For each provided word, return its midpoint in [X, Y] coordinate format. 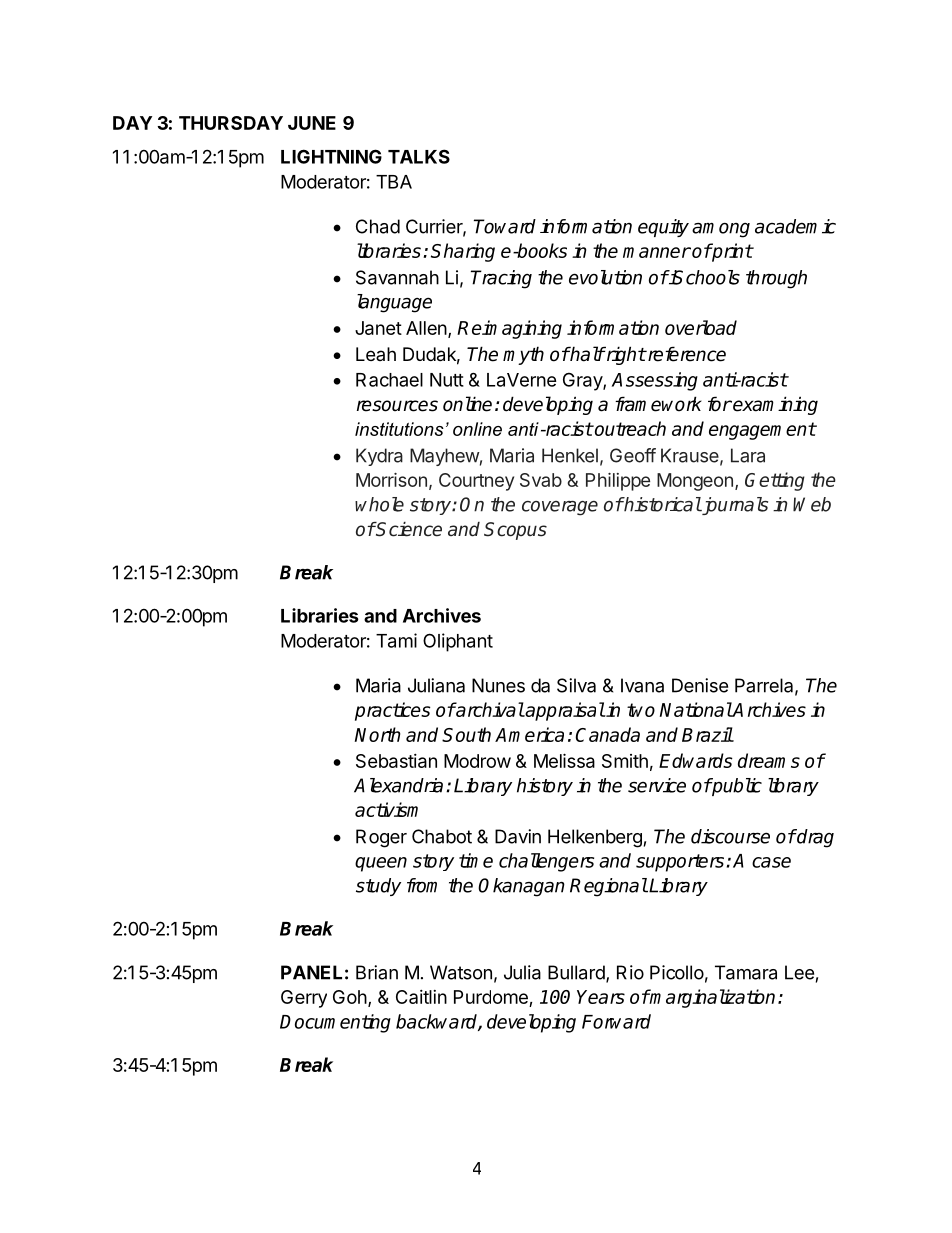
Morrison [391, 480]
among [721, 230]
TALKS [419, 156]
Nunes [498, 685]
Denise [700, 685]
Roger [381, 838]
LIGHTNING [331, 156]
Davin [518, 836]
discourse [730, 836]
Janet [378, 328]
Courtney [476, 482]
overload [701, 327]
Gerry [304, 999]
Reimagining [509, 329]
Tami [396, 640]
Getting [775, 481]
